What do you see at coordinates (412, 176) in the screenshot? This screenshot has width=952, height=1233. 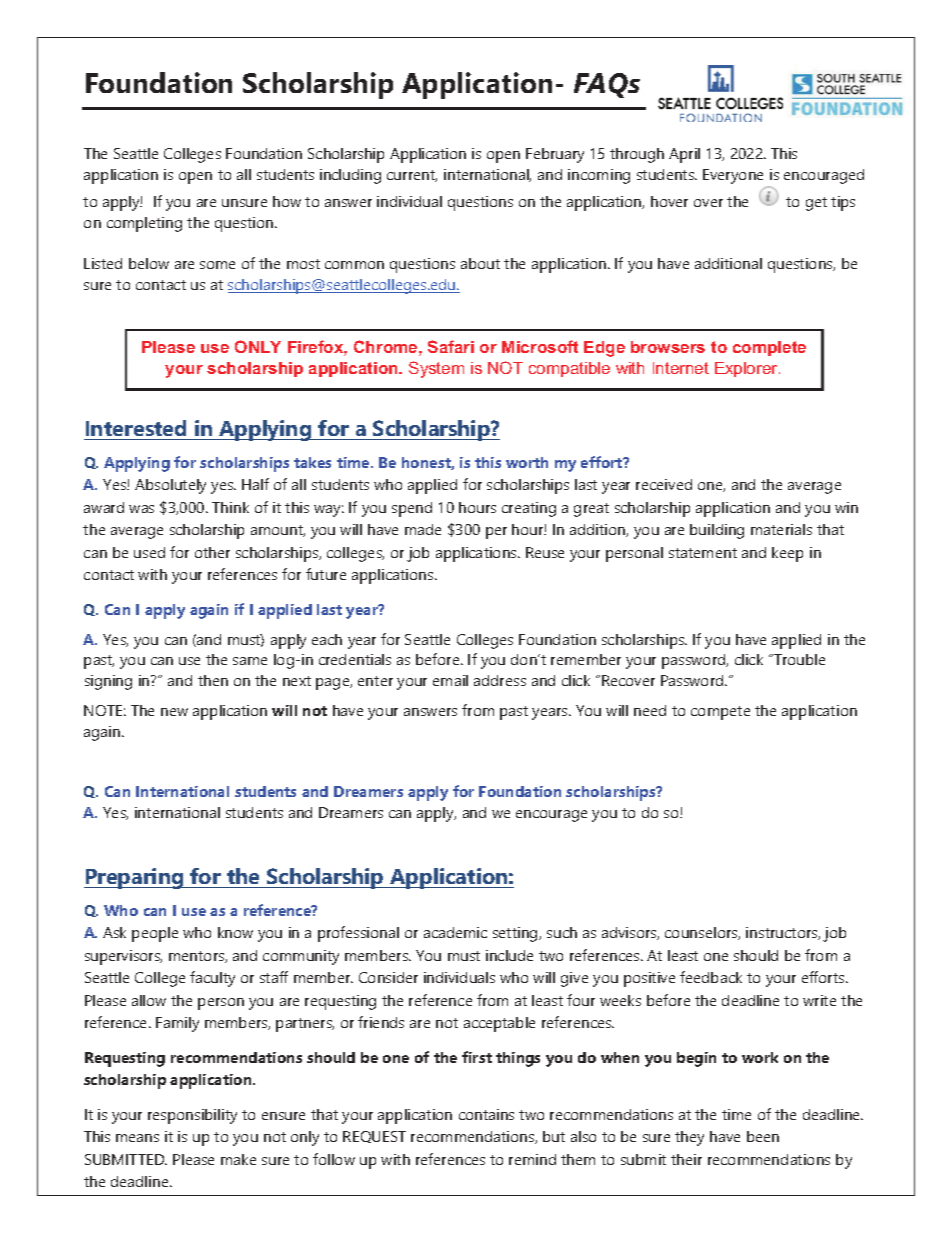 I see `current` at bounding box center [412, 176].
